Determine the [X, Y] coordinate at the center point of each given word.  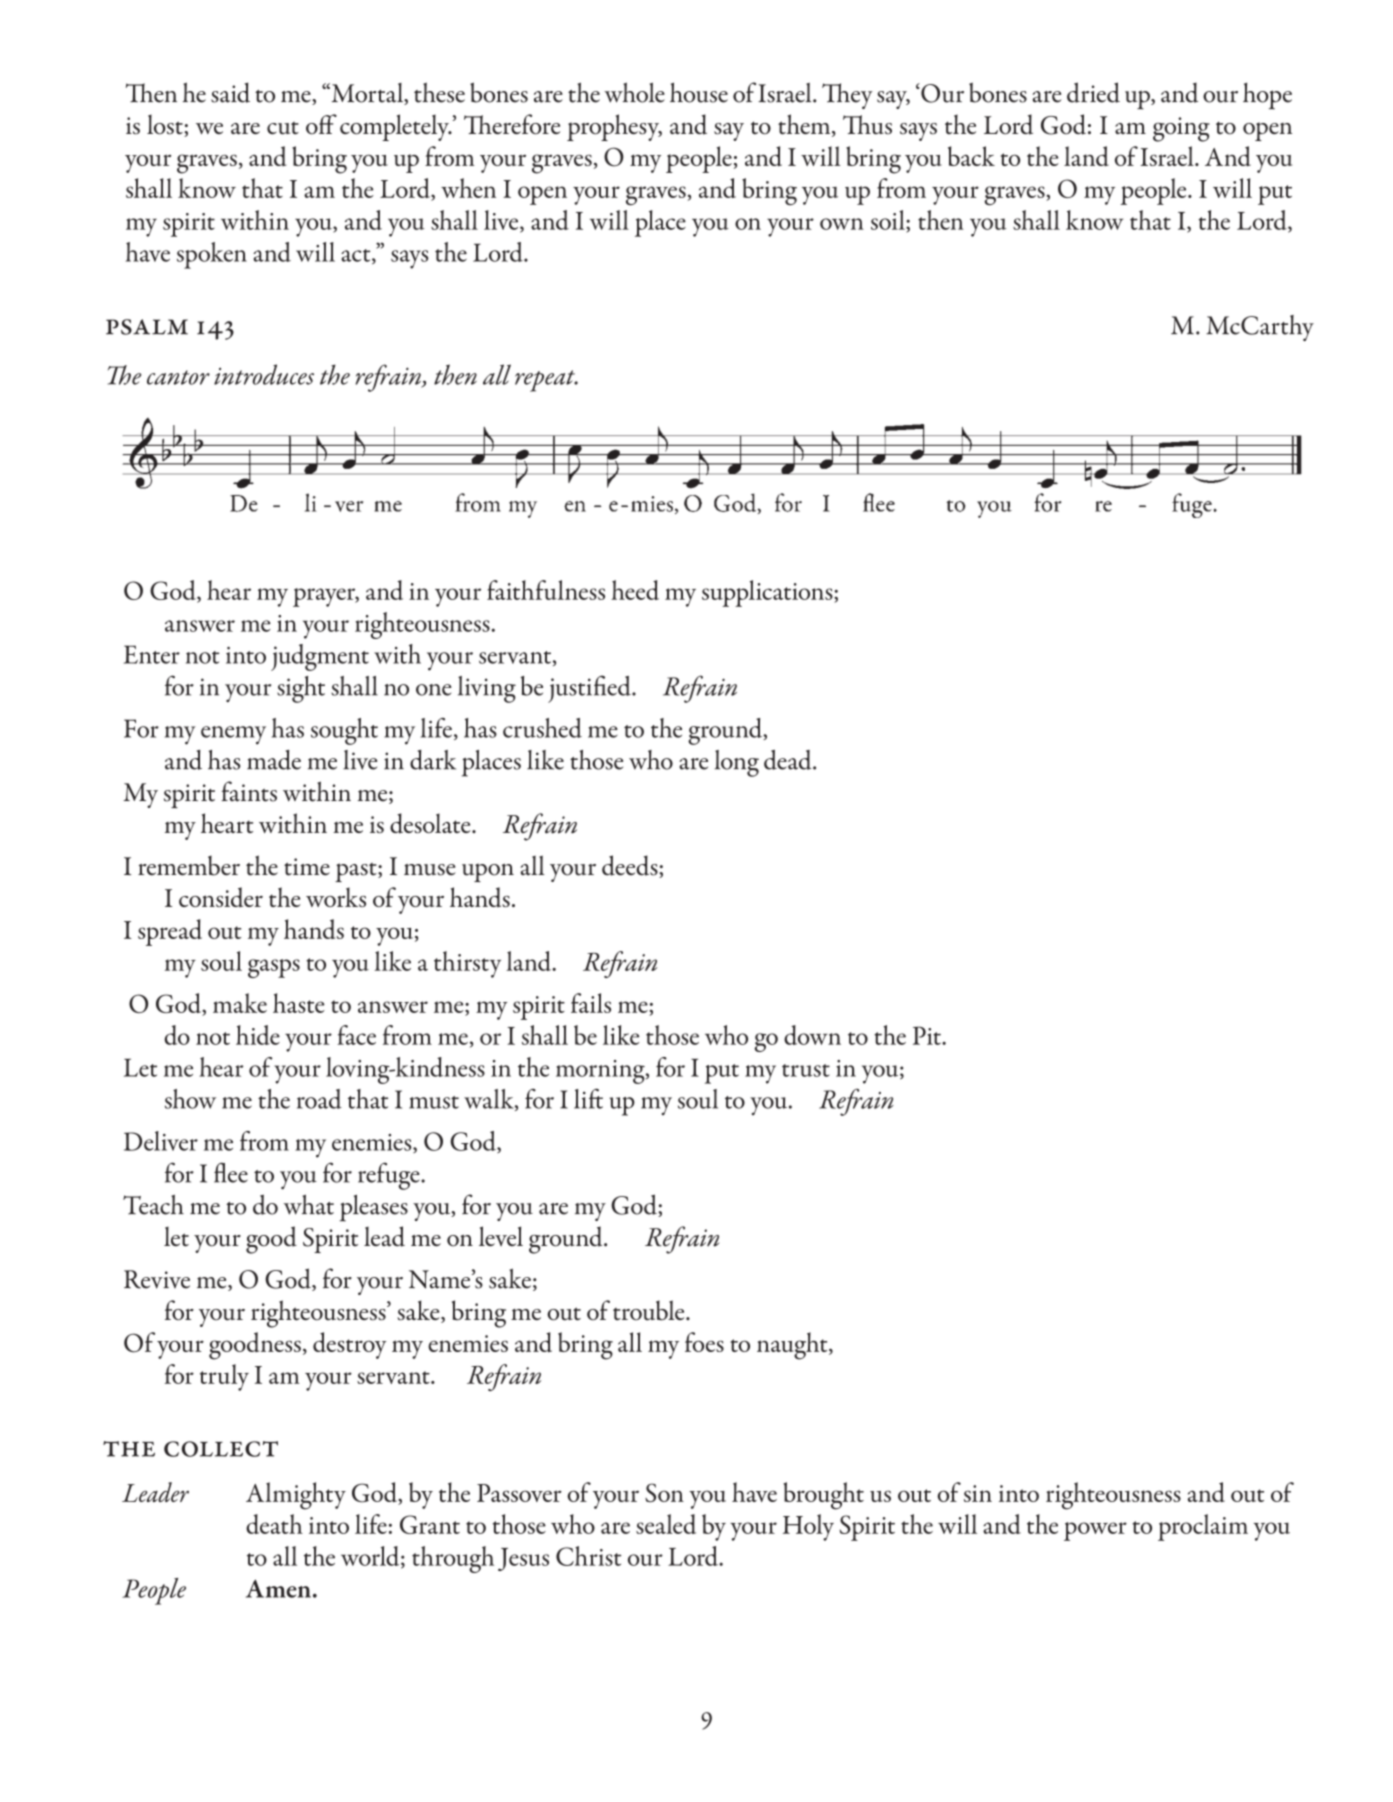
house [699, 92]
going [1181, 129]
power [1095, 1531]
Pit [928, 1035]
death [274, 1524]
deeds [631, 866]
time [307, 867]
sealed [666, 1524]
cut [283, 128]
